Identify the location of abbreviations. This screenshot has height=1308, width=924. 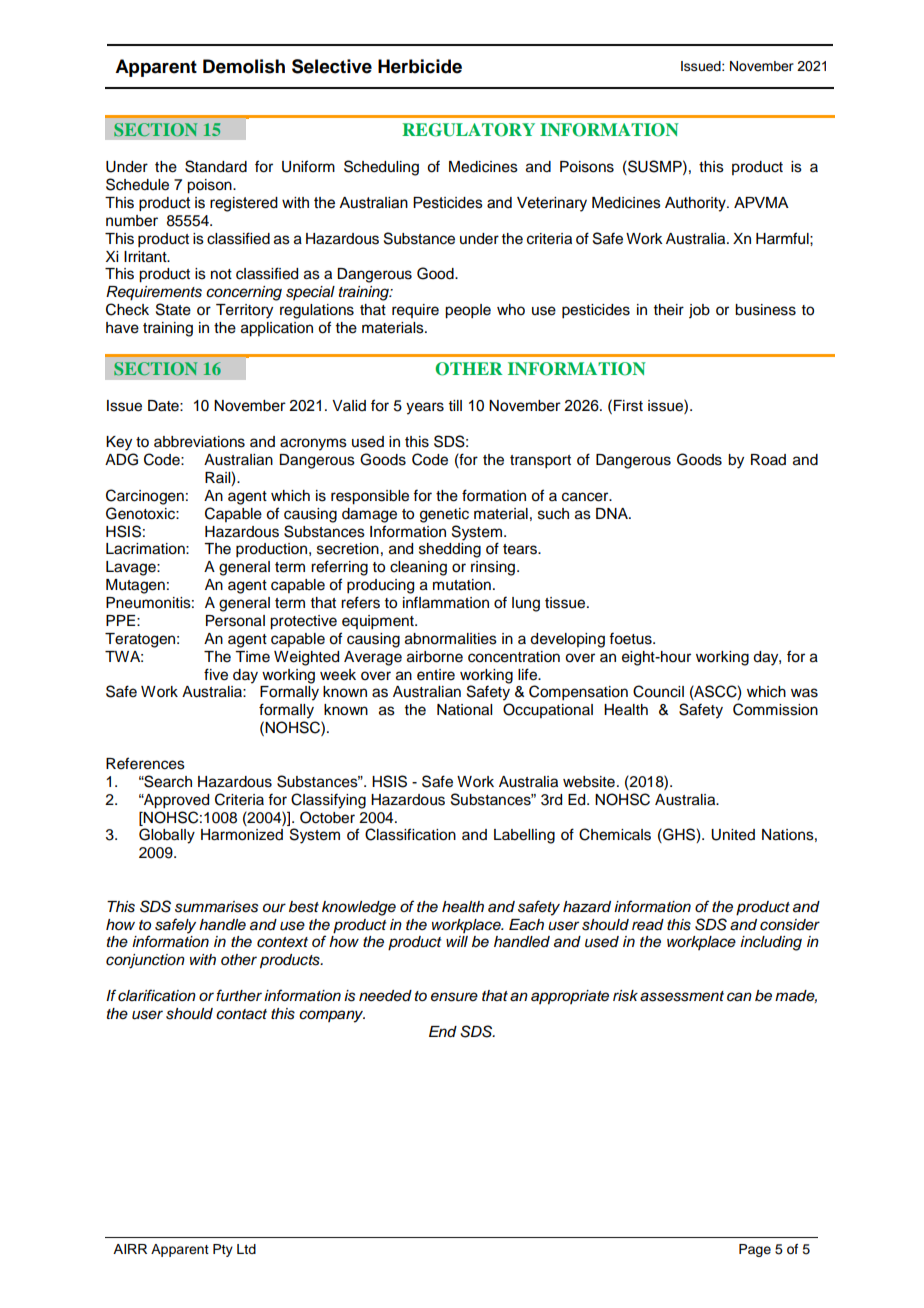
(199, 442).
